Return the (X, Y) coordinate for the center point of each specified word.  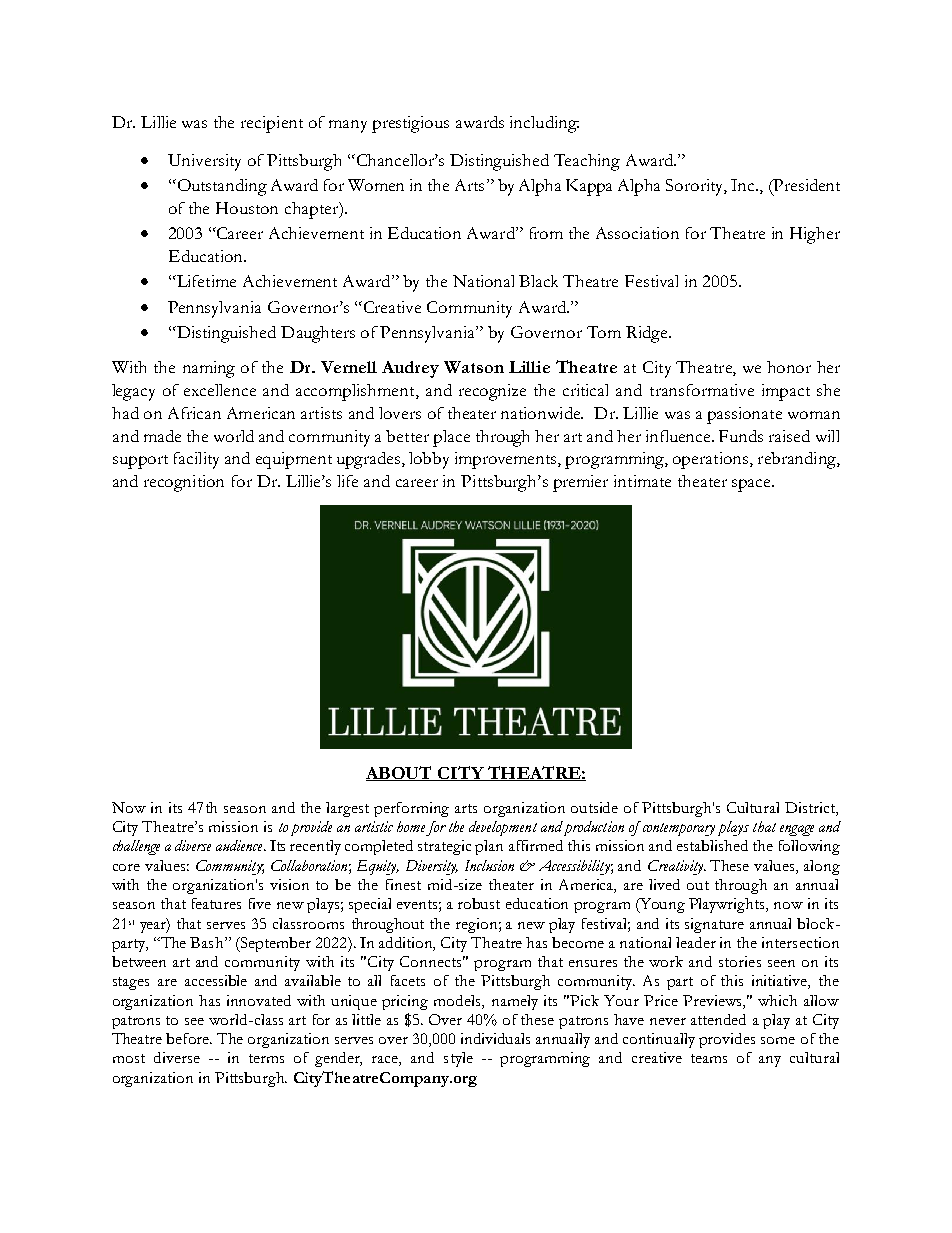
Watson (474, 367)
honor (789, 367)
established (712, 845)
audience (240, 845)
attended (718, 1019)
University (204, 162)
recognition (184, 483)
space (752, 485)
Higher (815, 235)
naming (209, 369)
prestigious (410, 124)
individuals (495, 1038)
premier (580, 483)
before (189, 1038)
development (503, 828)
